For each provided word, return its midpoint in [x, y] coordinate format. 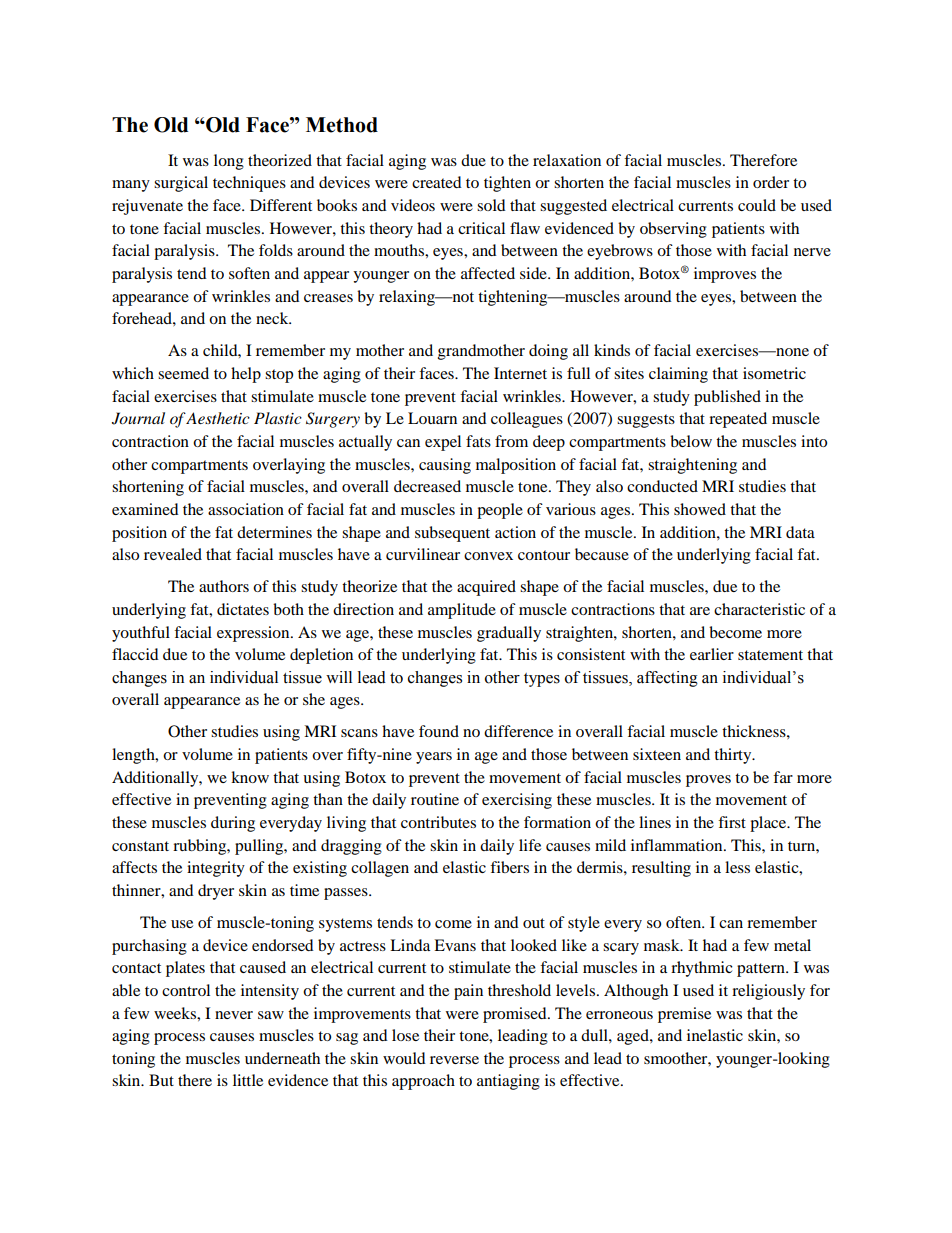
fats [478, 441]
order [771, 182]
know [250, 777]
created [437, 182]
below [691, 441]
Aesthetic [217, 418]
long [229, 162]
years [434, 758]
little [248, 1080]
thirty [734, 756]
